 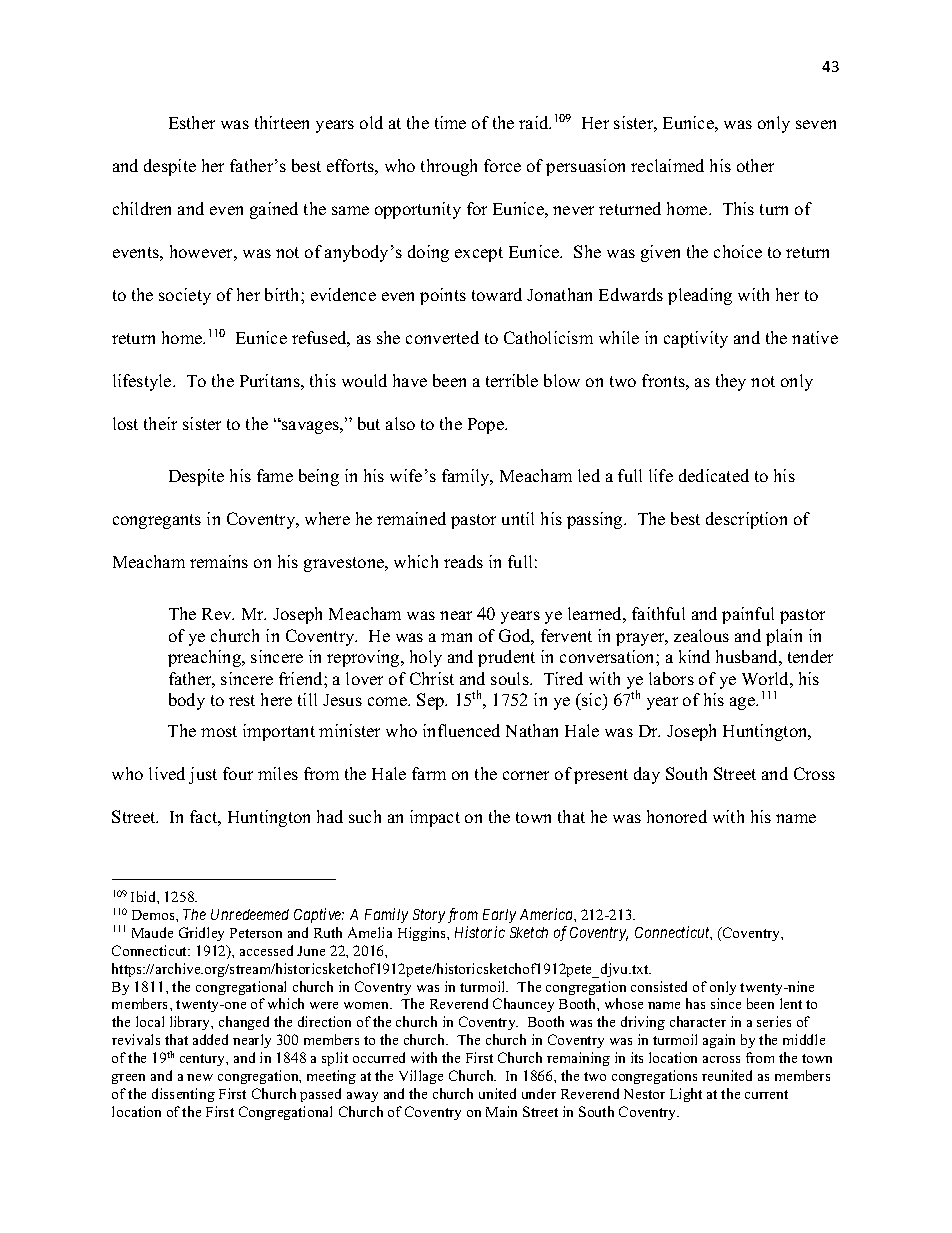 I want to click on new, so click(x=200, y=1077).
